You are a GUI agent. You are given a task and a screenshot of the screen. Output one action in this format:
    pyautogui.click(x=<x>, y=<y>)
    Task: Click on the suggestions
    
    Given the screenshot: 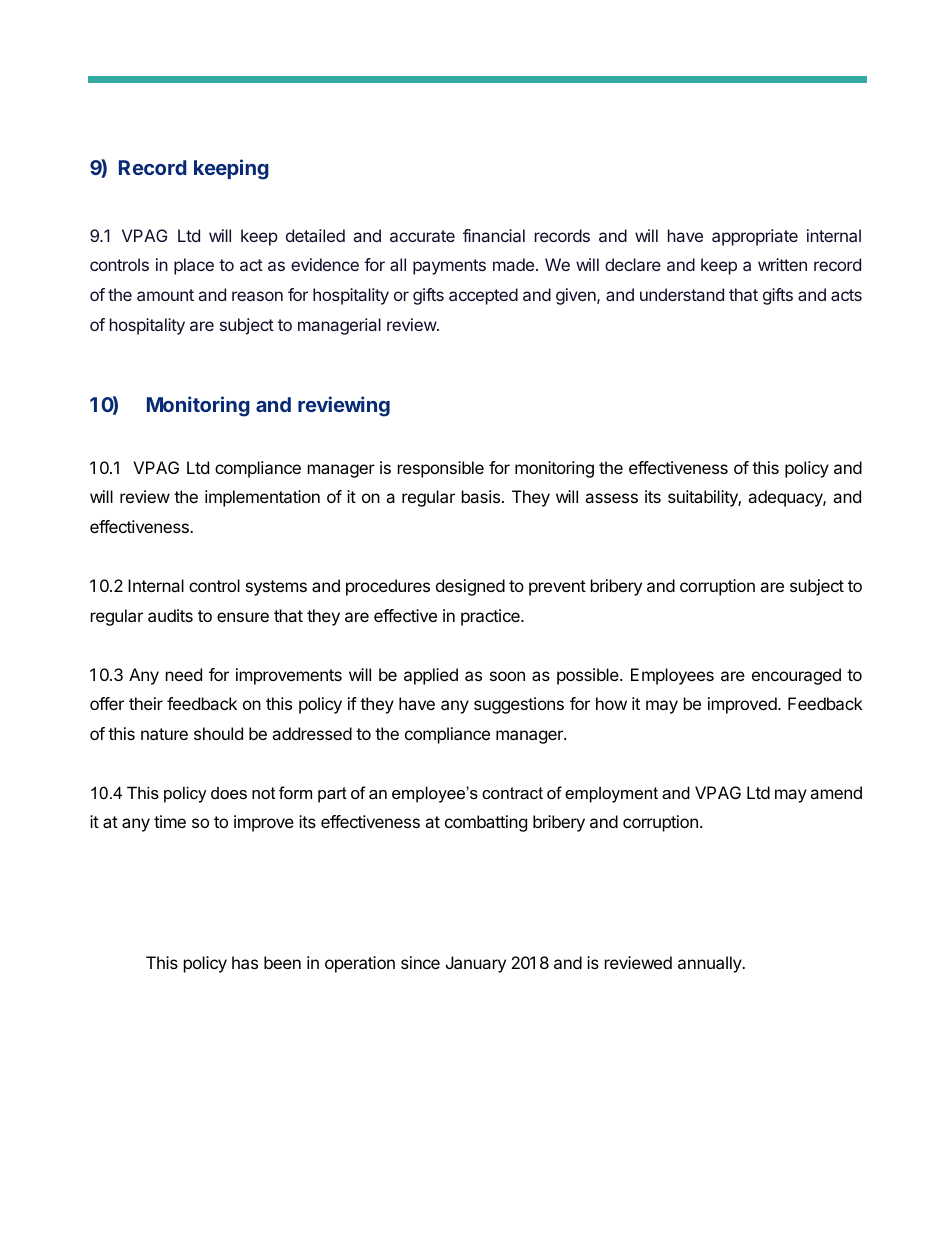 What is the action you would take?
    pyautogui.click(x=519, y=705)
